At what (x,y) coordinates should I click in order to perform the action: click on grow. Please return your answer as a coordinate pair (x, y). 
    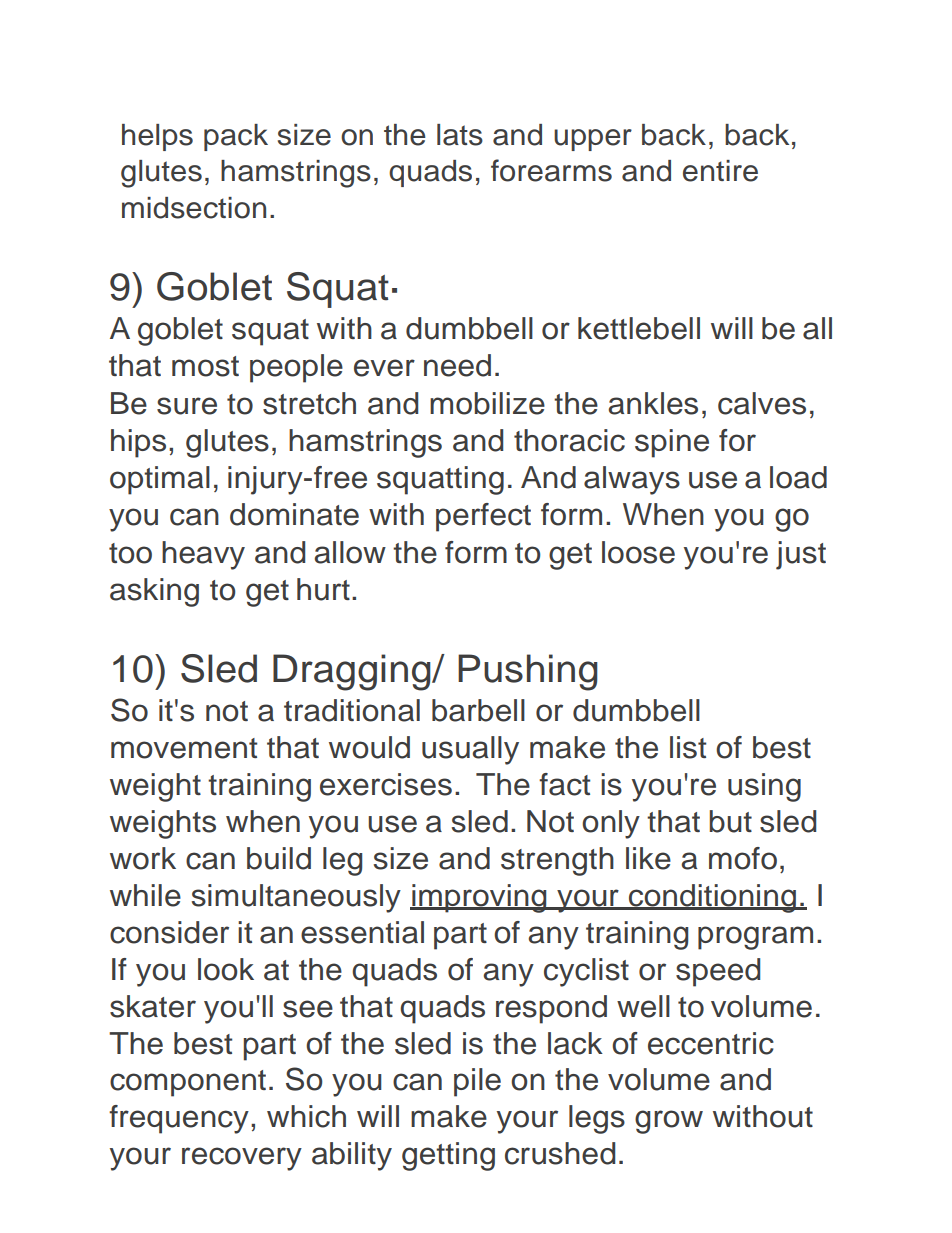
    Looking at the image, I should click on (669, 1122).
